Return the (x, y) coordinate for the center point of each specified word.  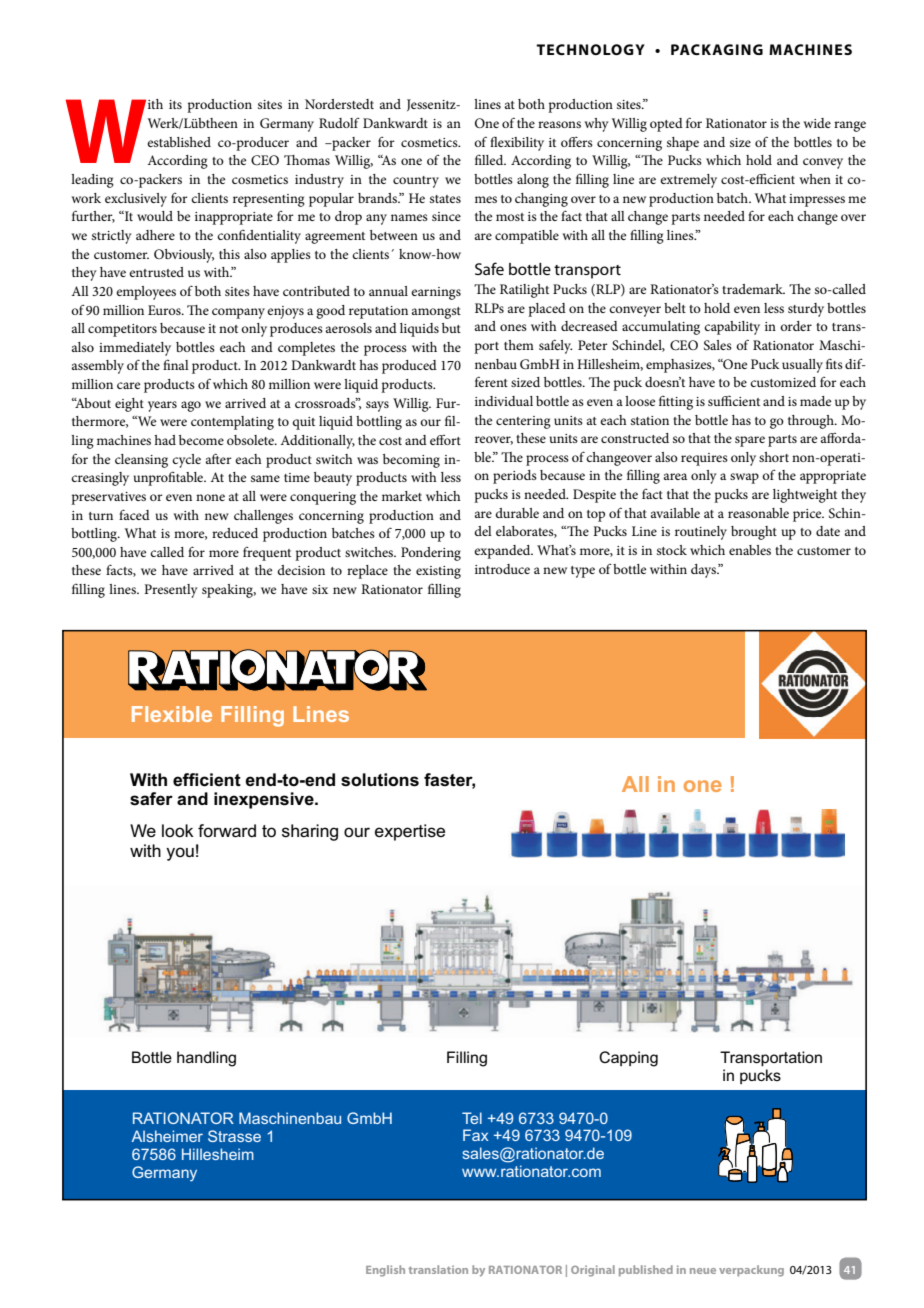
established (179, 142)
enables (750, 550)
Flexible (172, 714)
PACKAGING (717, 49)
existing (438, 572)
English (385, 1271)
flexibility (517, 143)
